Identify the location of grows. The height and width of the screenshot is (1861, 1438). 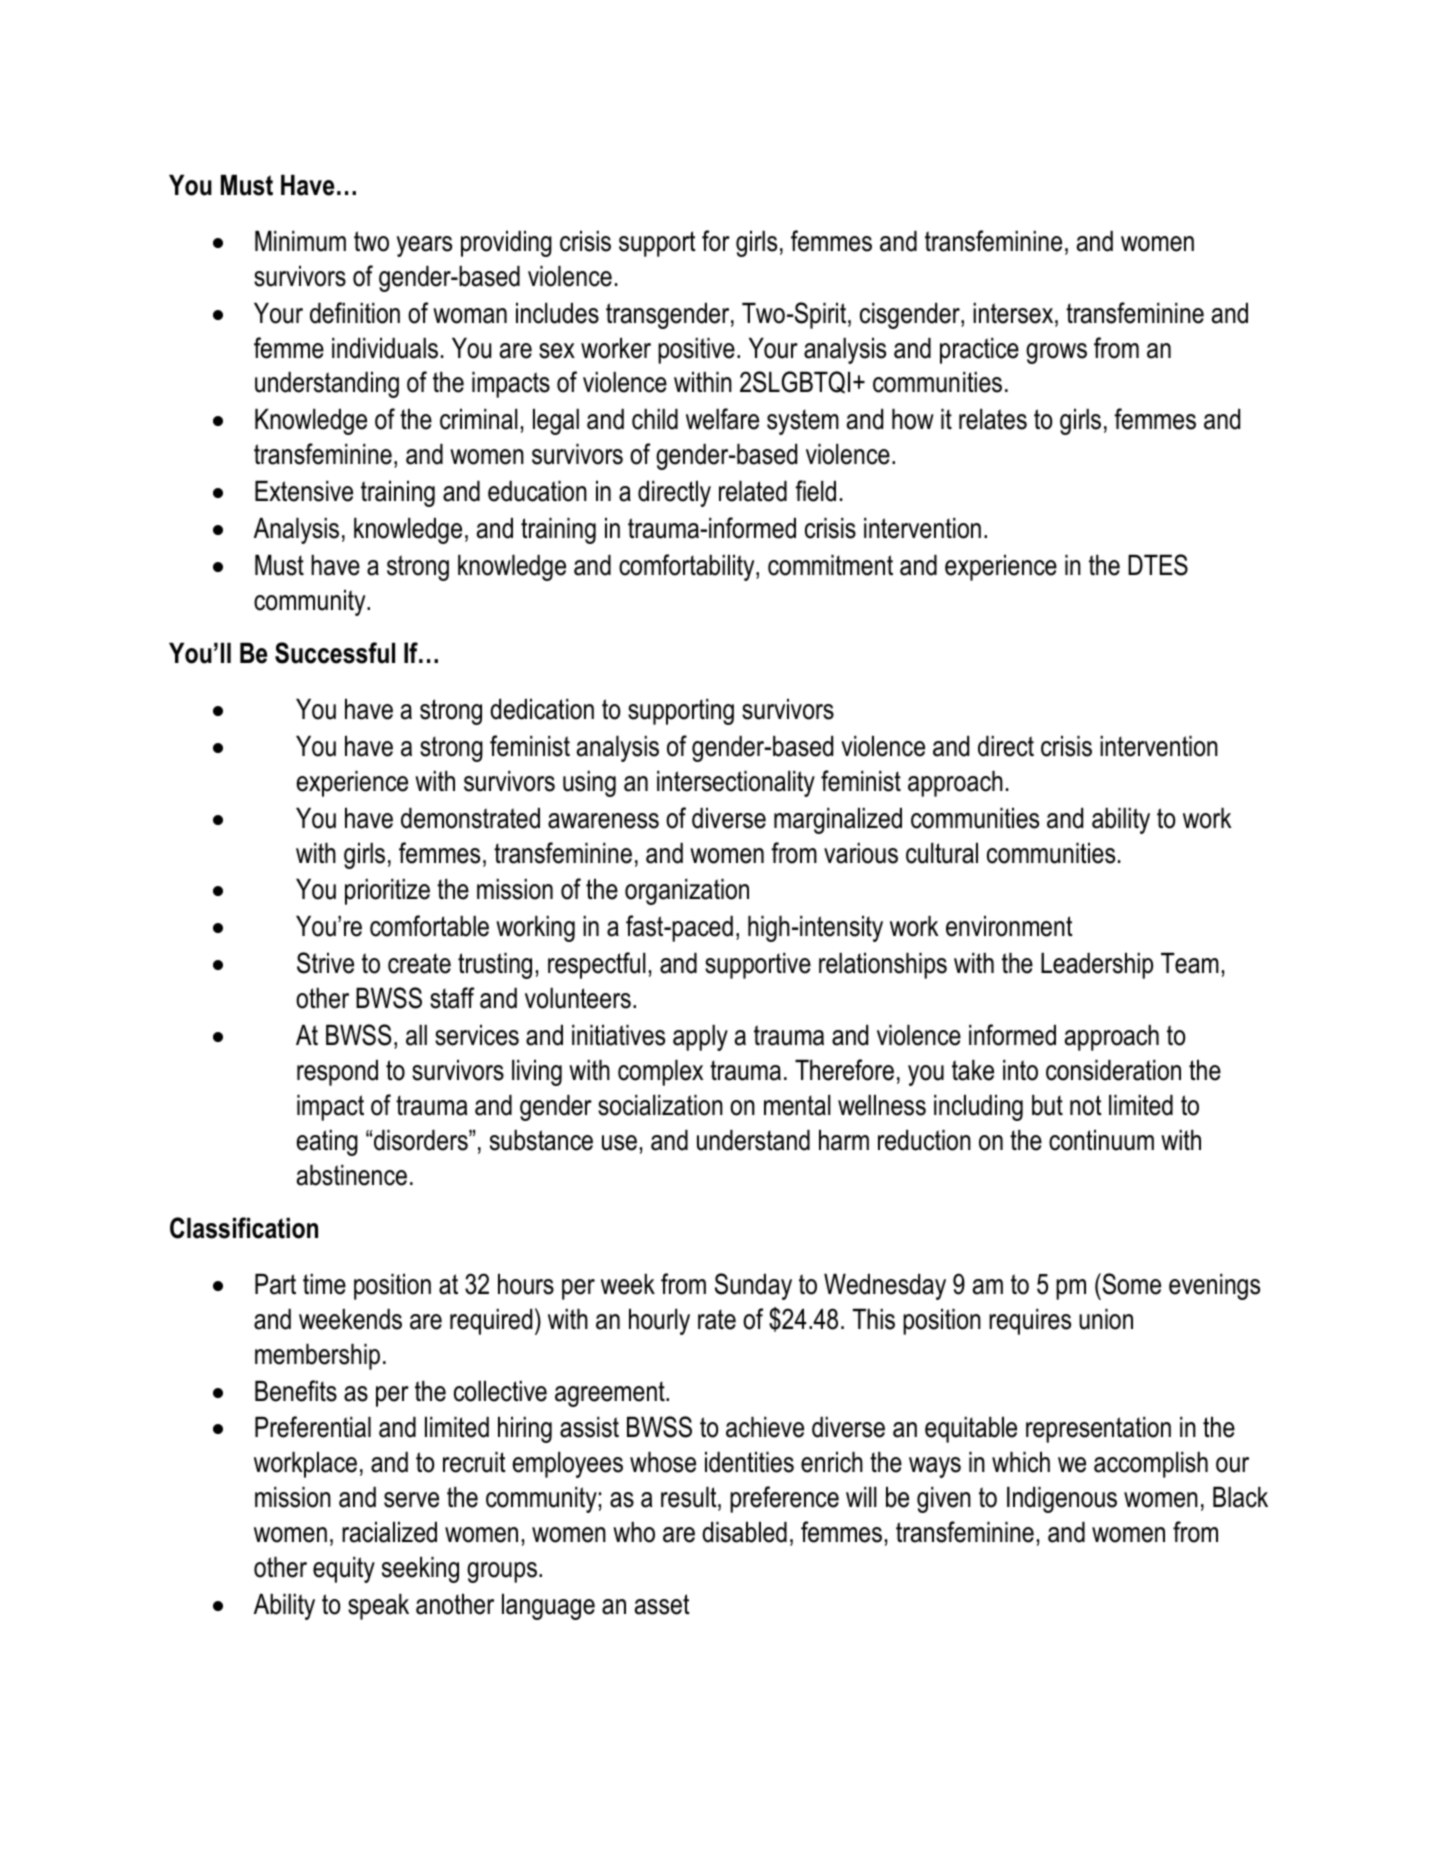
(1056, 353).
